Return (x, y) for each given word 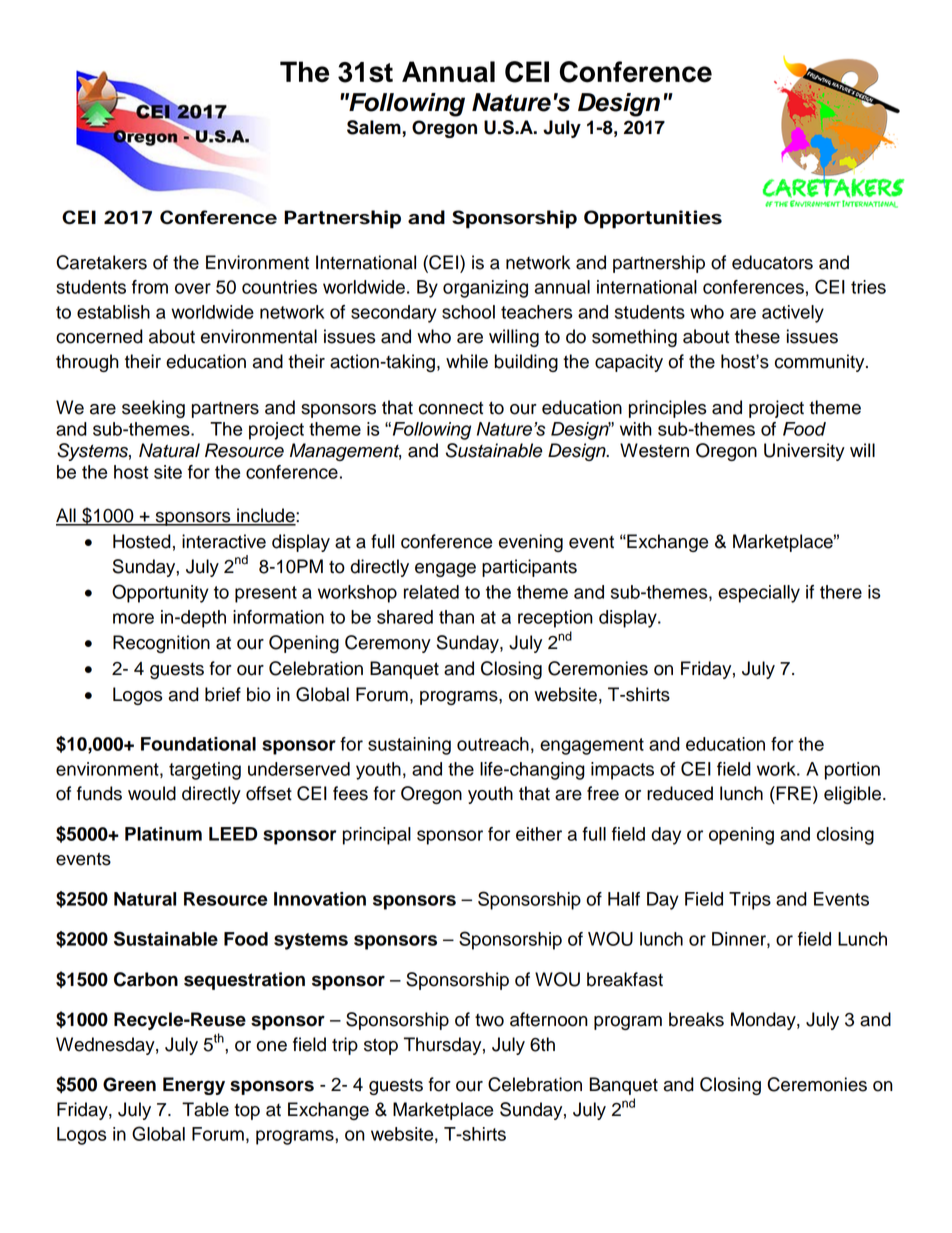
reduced (680, 793)
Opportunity (160, 593)
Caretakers (101, 262)
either (539, 834)
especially (759, 594)
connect (451, 408)
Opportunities (653, 219)
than (456, 617)
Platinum (163, 834)
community (821, 363)
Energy (194, 1086)
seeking (153, 409)
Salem (374, 127)
